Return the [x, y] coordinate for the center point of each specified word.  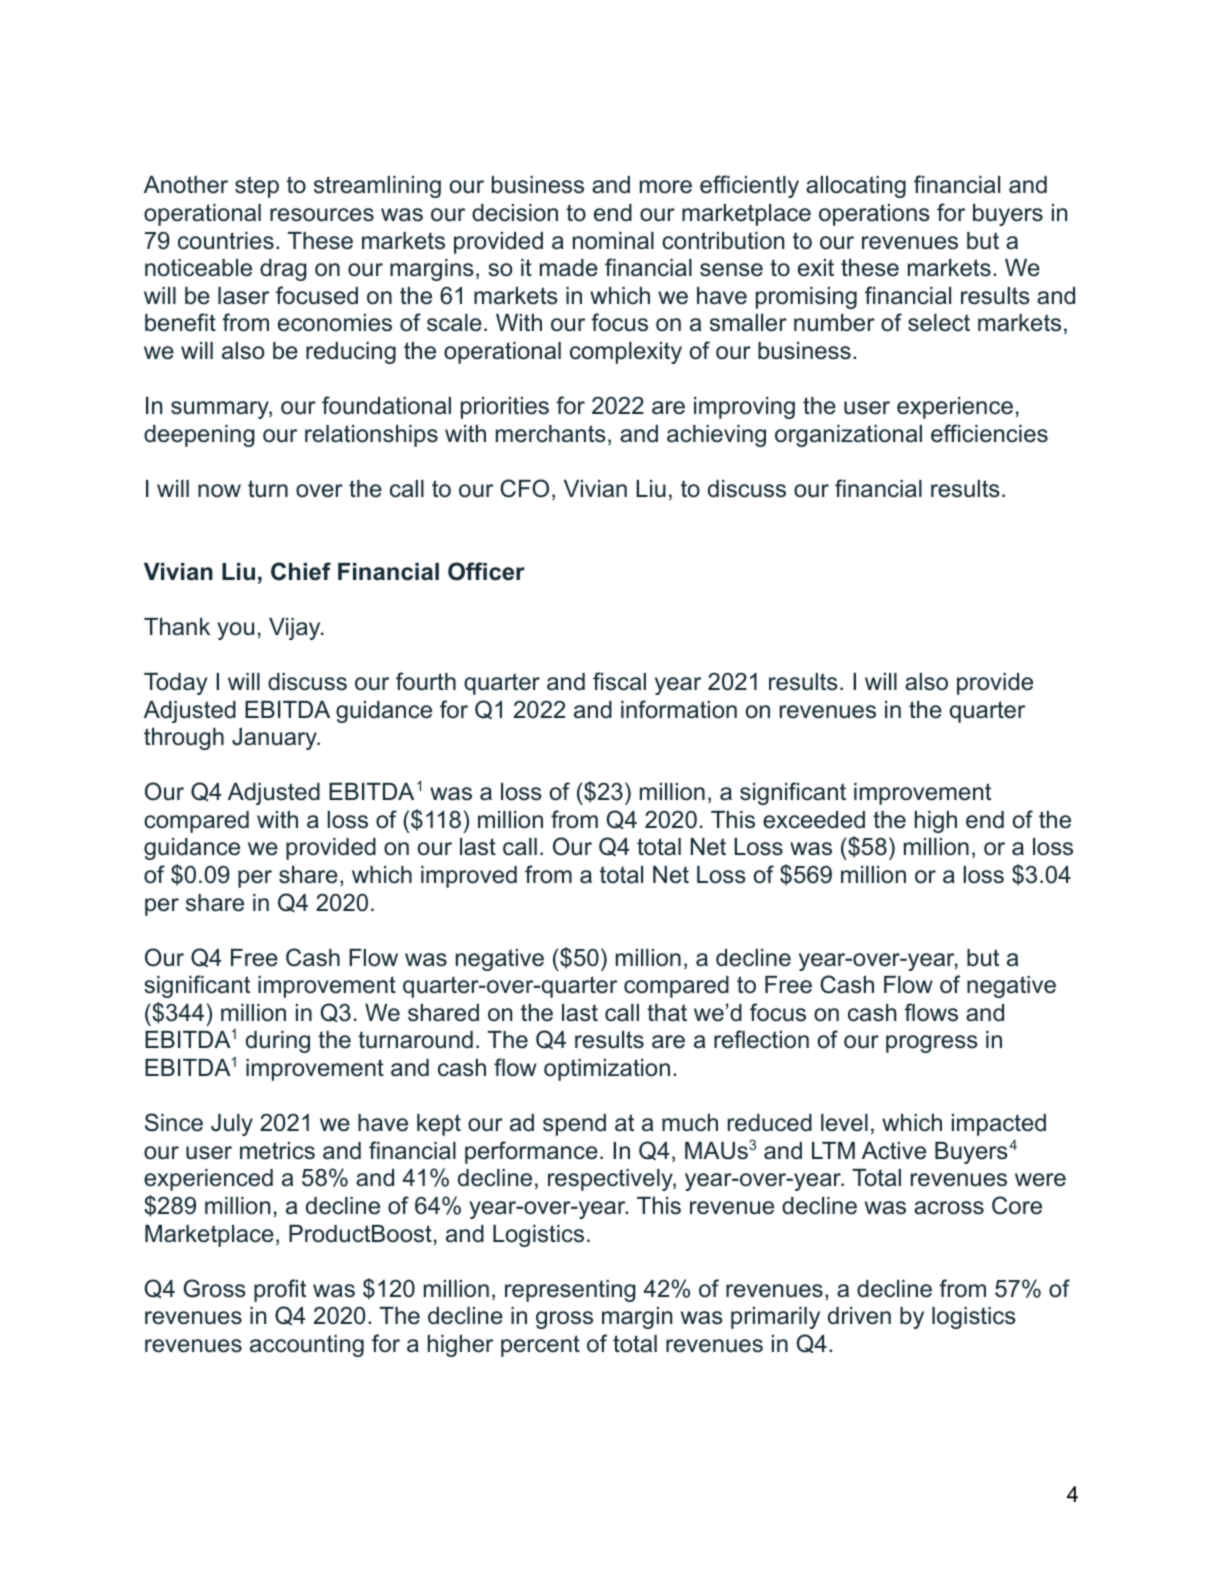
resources [322, 215]
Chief [301, 571]
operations [874, 215]
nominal [613, 241]
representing [570, 1291]
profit [280, 1290]
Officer [486, 571]
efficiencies [989, 433]
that [667, 1013]
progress [932, 1044]
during [278, 1042]
